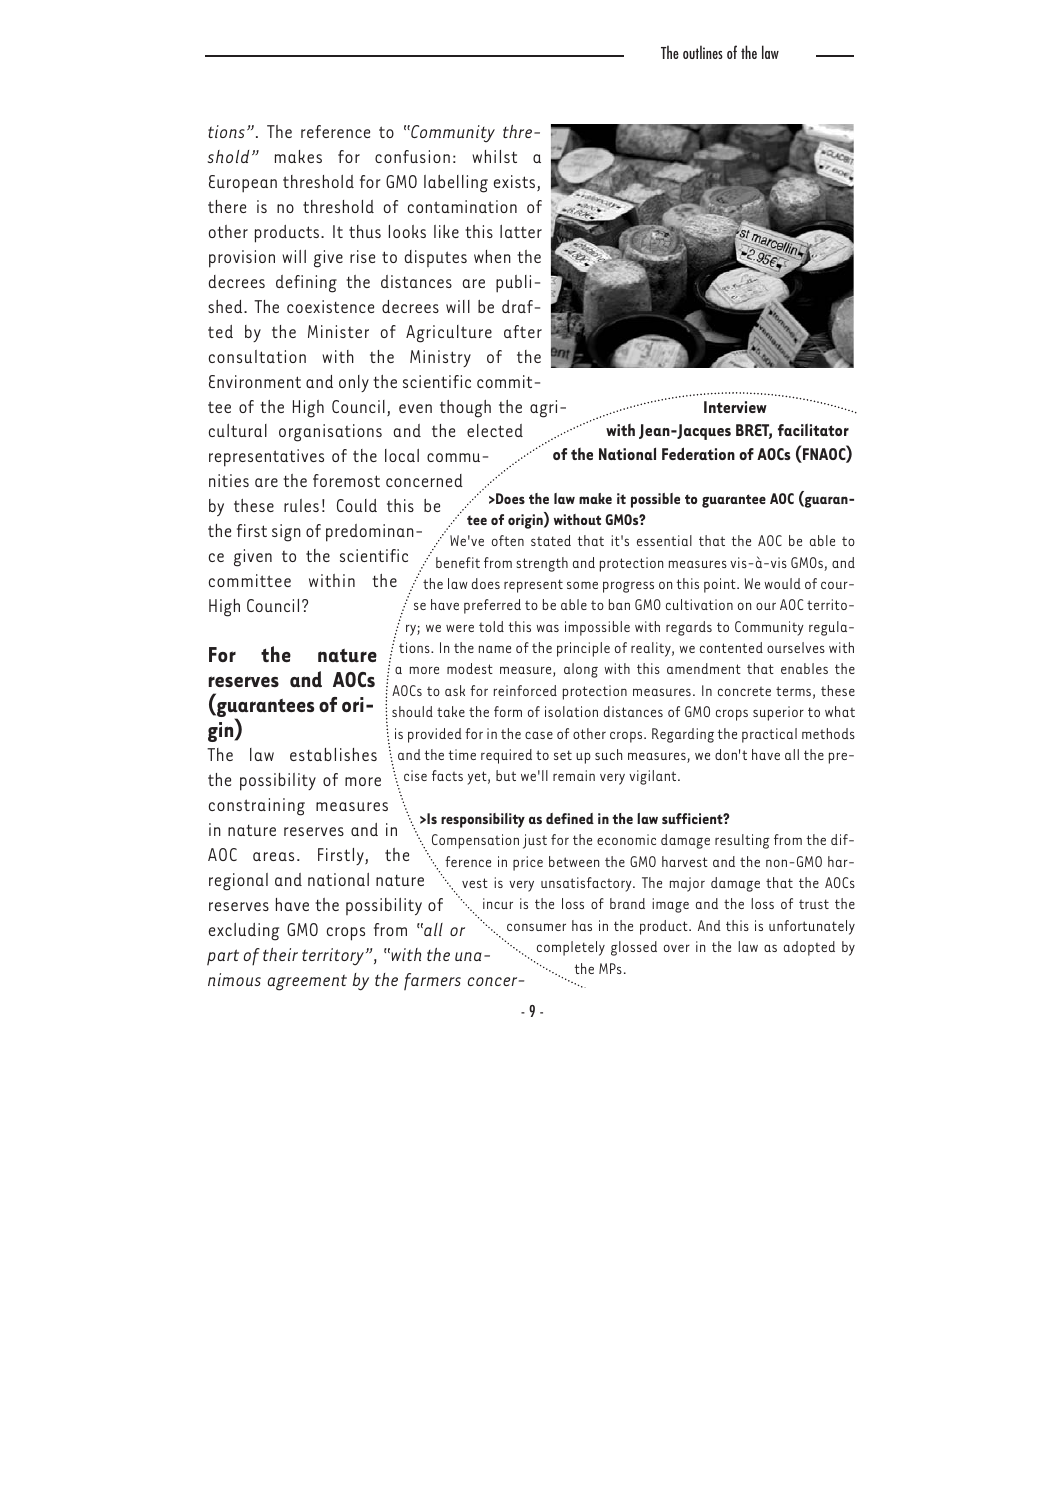  I want to click on exists, so click(516, 183).
